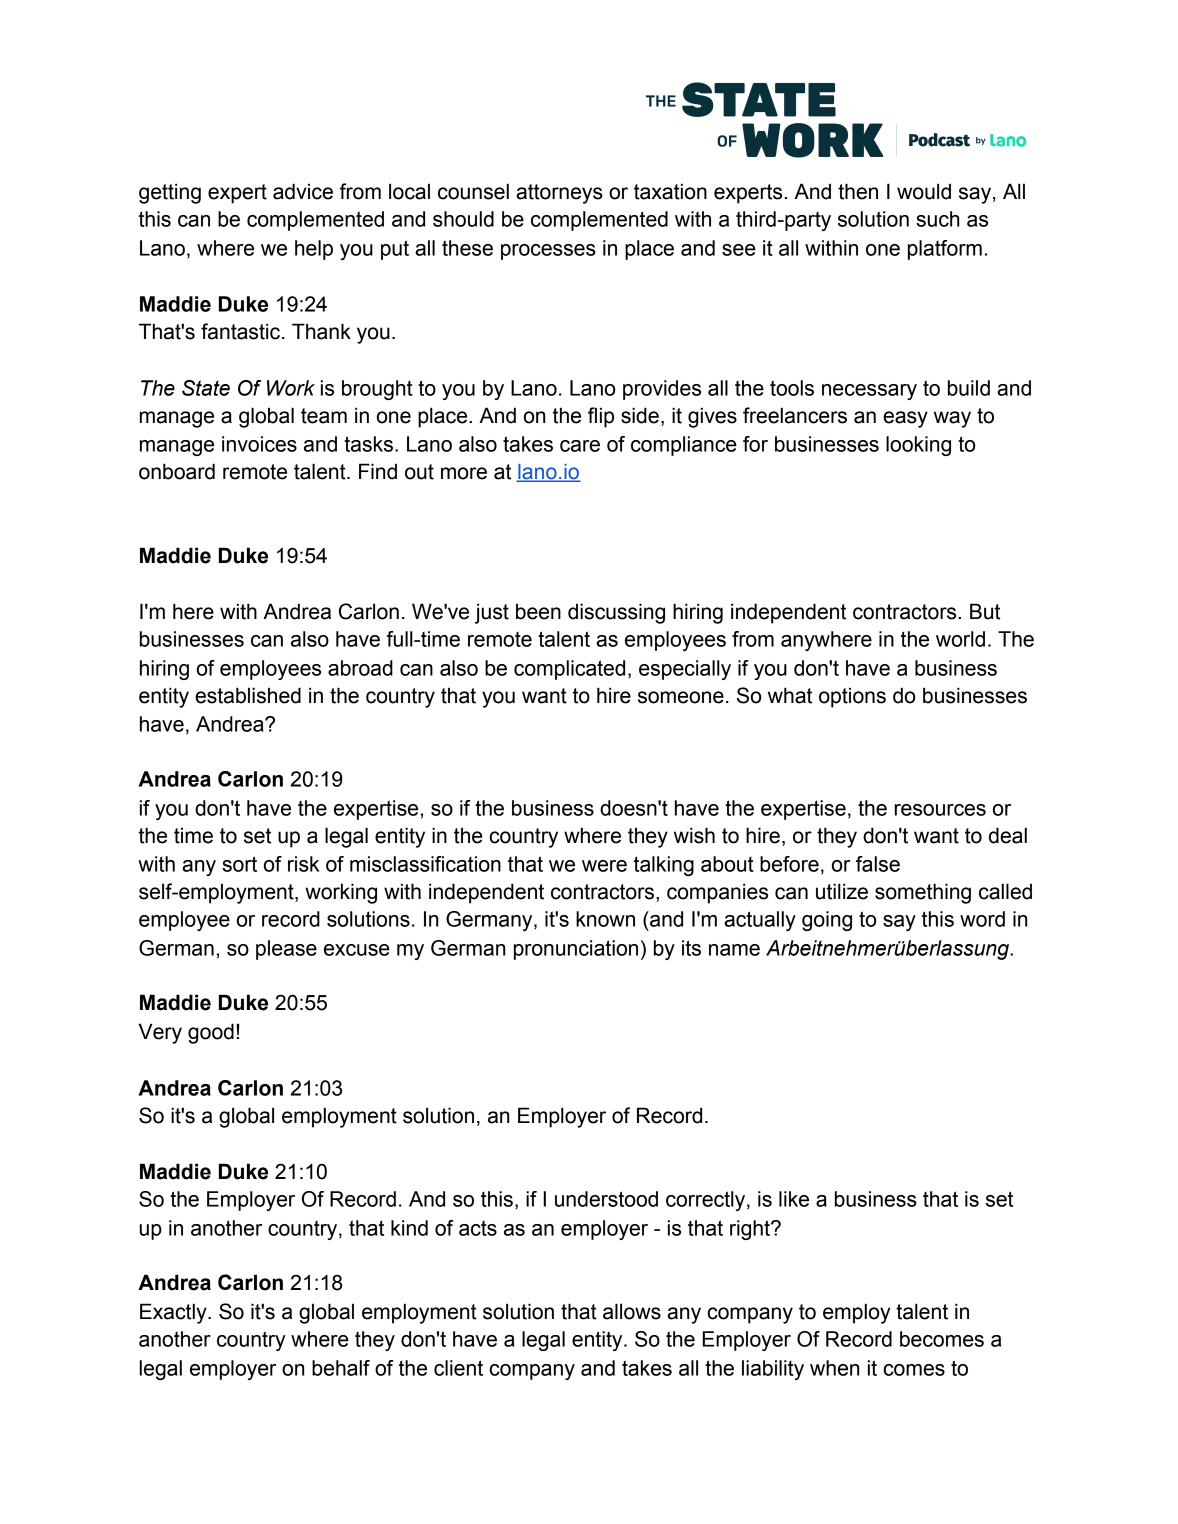 The image size is (1178, 1524). What do you see at coordinates (314, 250) in the screenshot?
I see `help` at bounding box center [314, 250].
